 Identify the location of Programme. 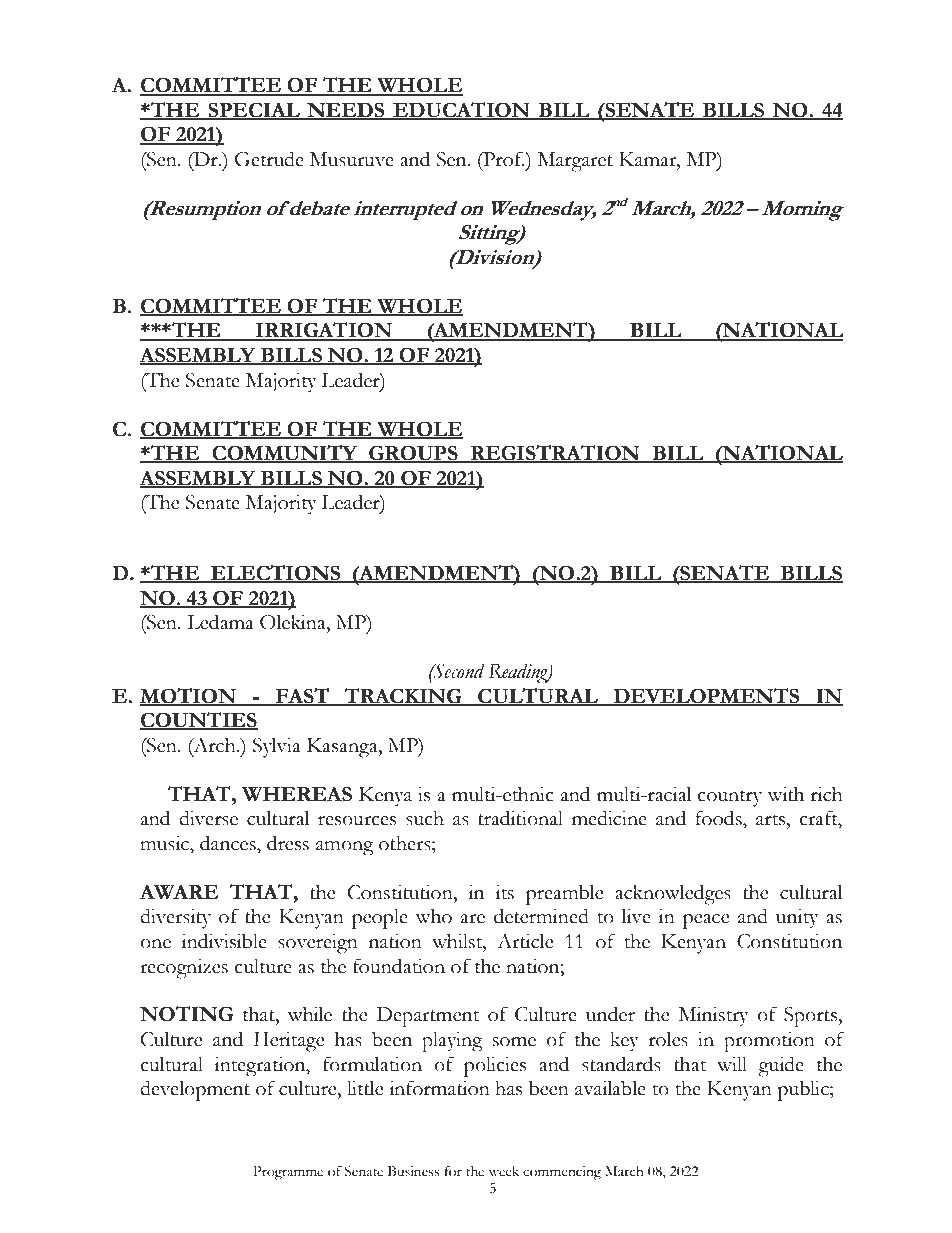
(288, 1173).
